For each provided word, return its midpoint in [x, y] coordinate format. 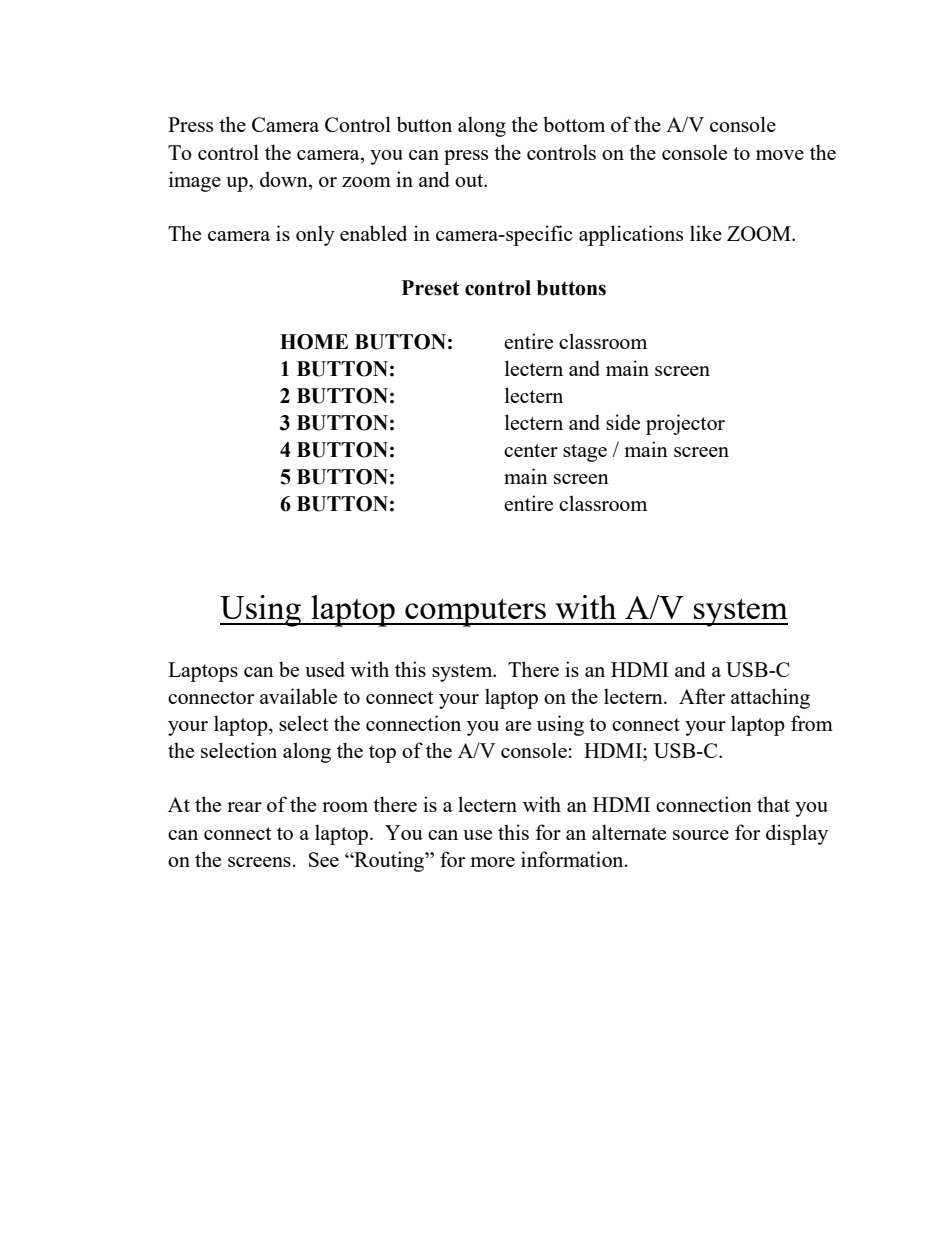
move [780, 155]
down [285, 179]
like [706, 233]
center [531, 450]
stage [585, 453]
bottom [574, 124]
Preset [430, 288]
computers [475, 613]
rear [244, 807]
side [623, 422]
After [702, 696]
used [325, 669]
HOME [314, 342]
